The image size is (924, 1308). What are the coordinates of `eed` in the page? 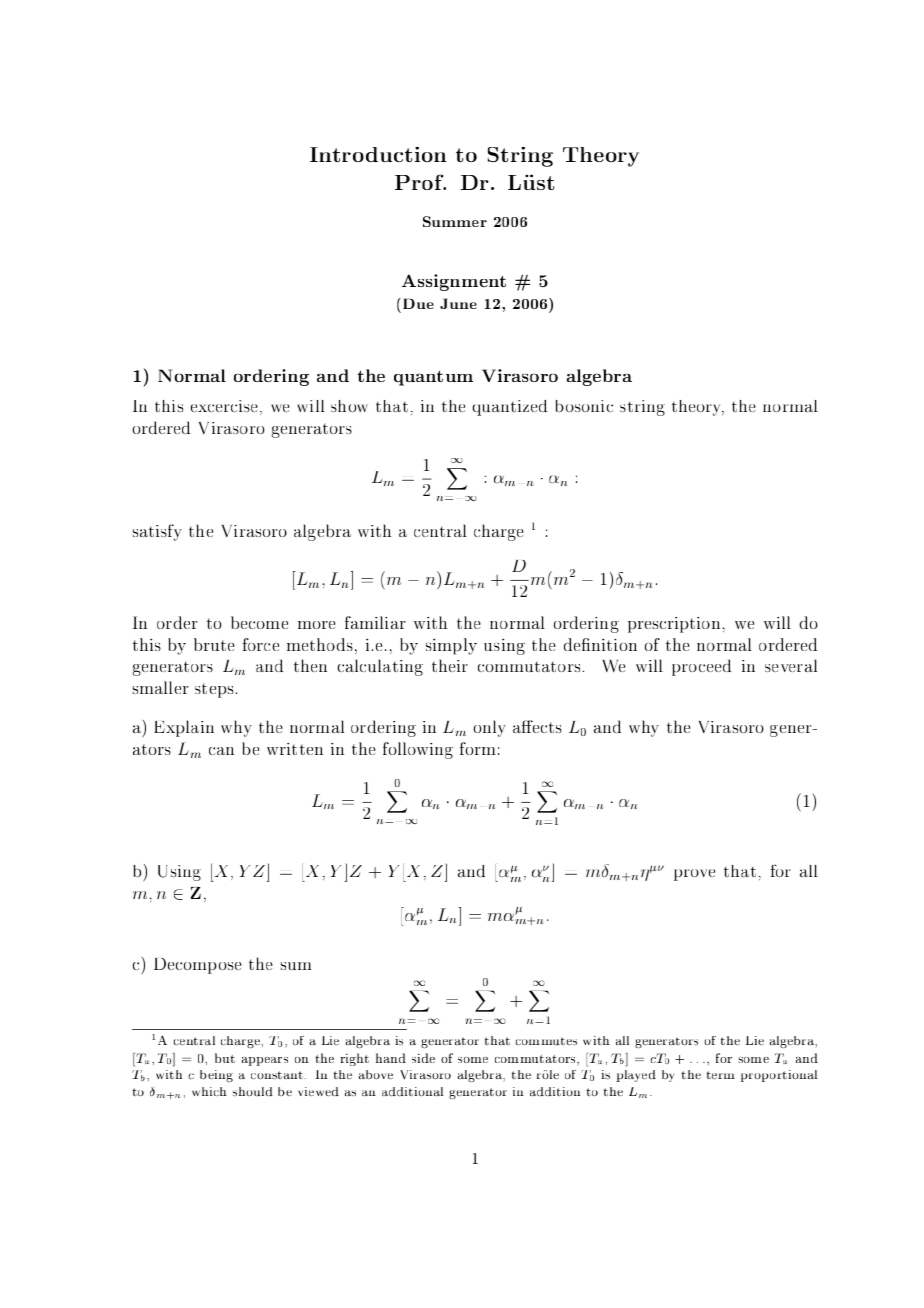 It's located at (719, 665).
